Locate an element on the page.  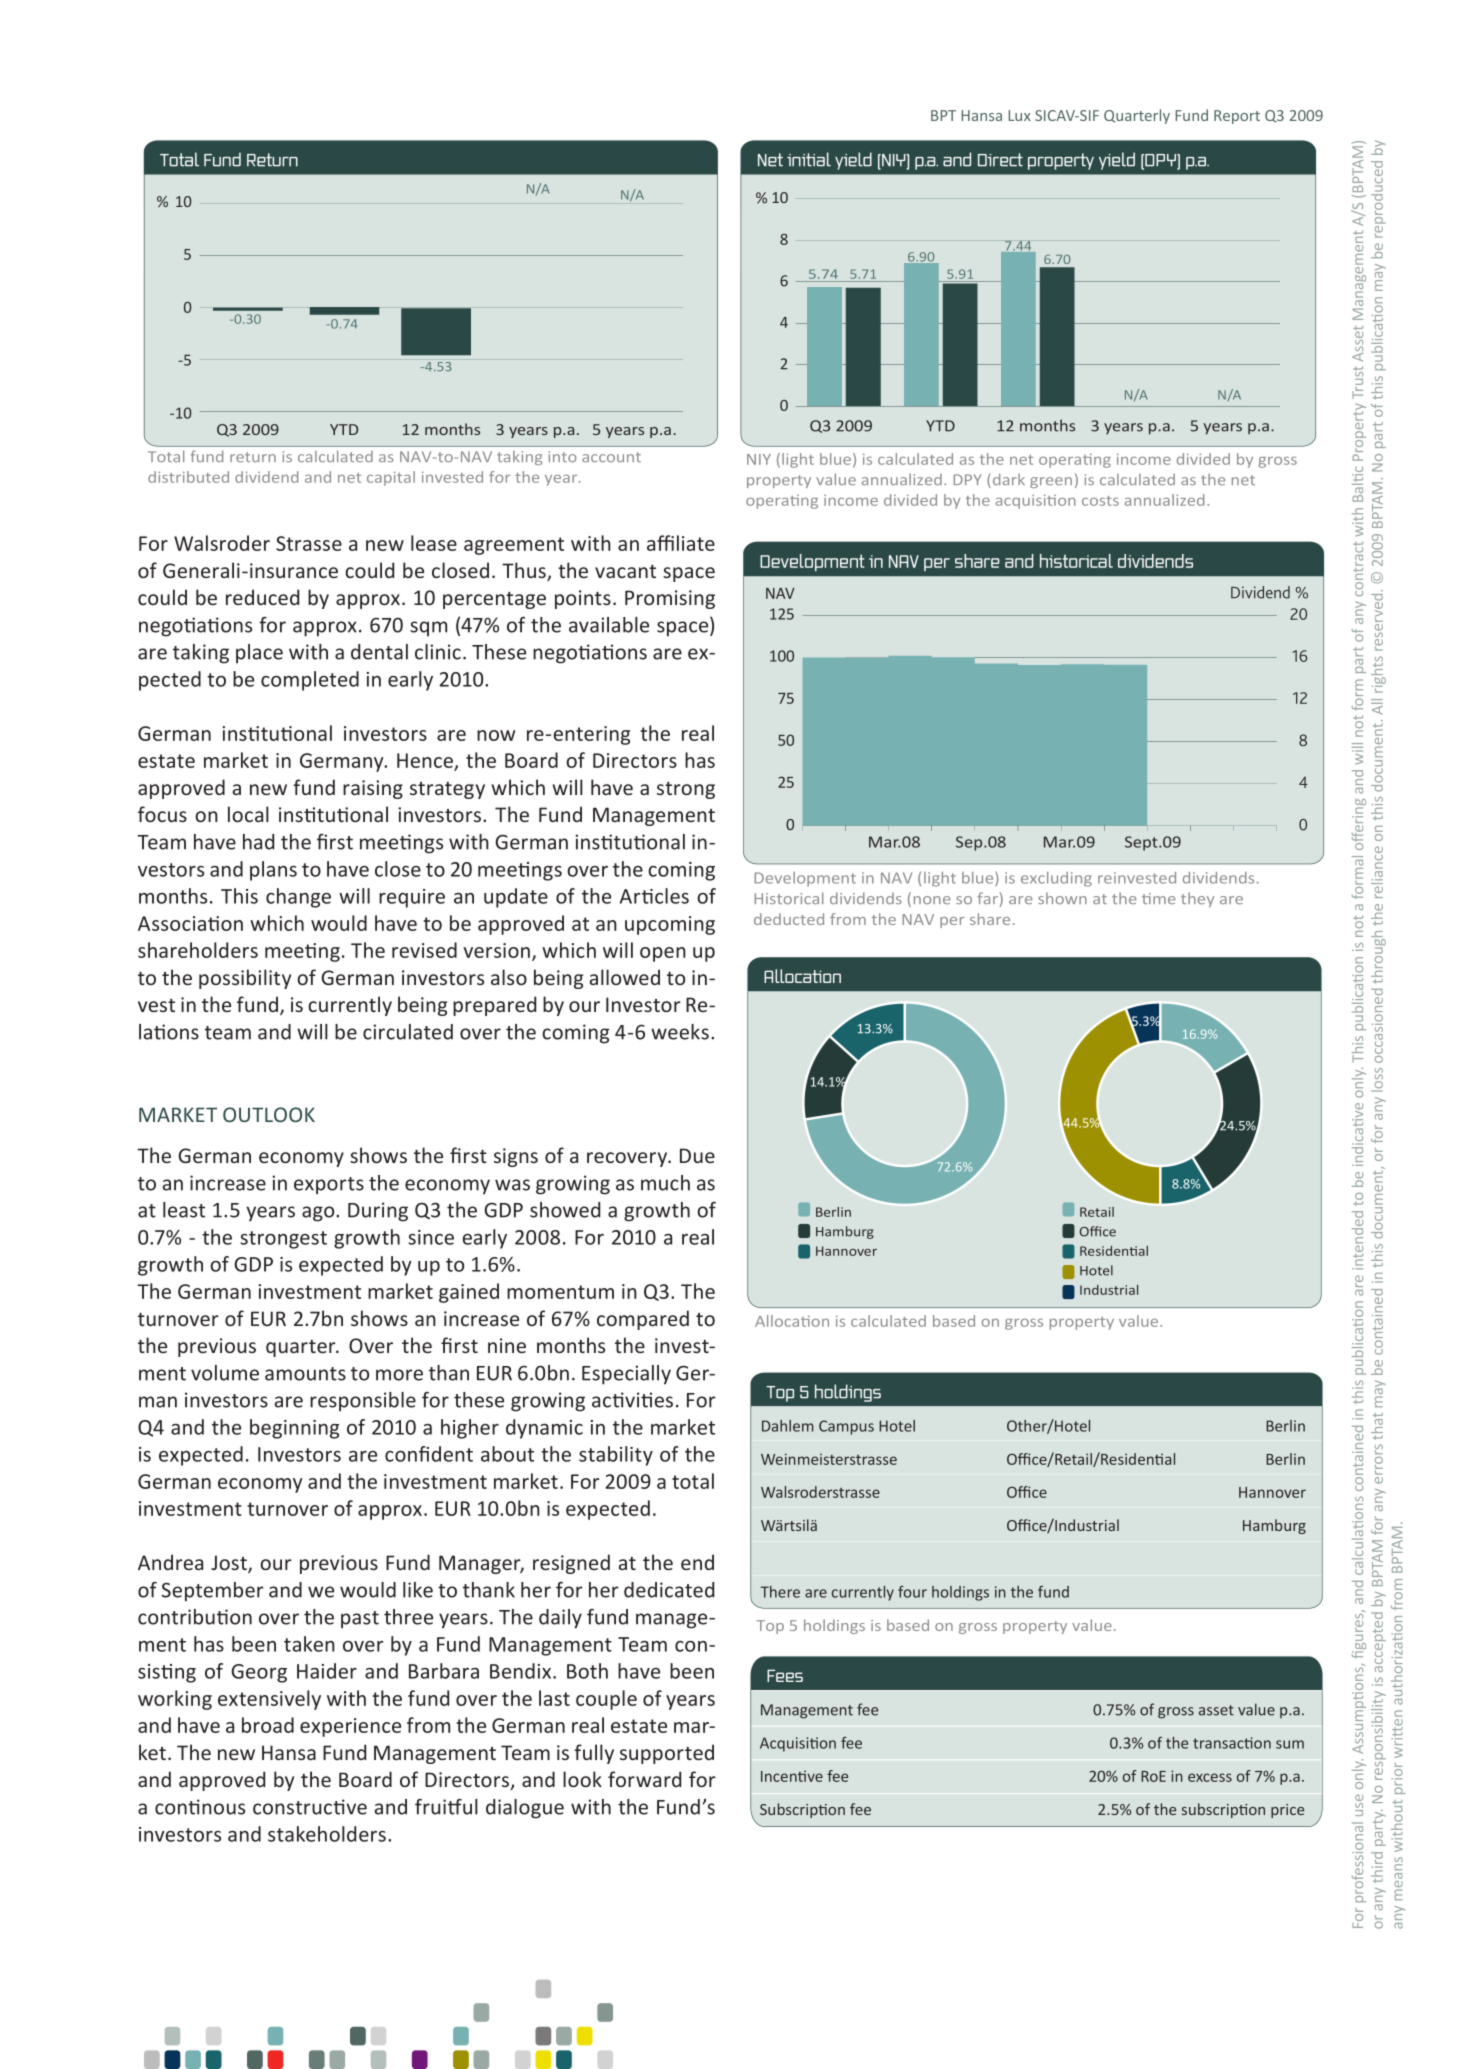
capital is located at coordinates (391, 478).
